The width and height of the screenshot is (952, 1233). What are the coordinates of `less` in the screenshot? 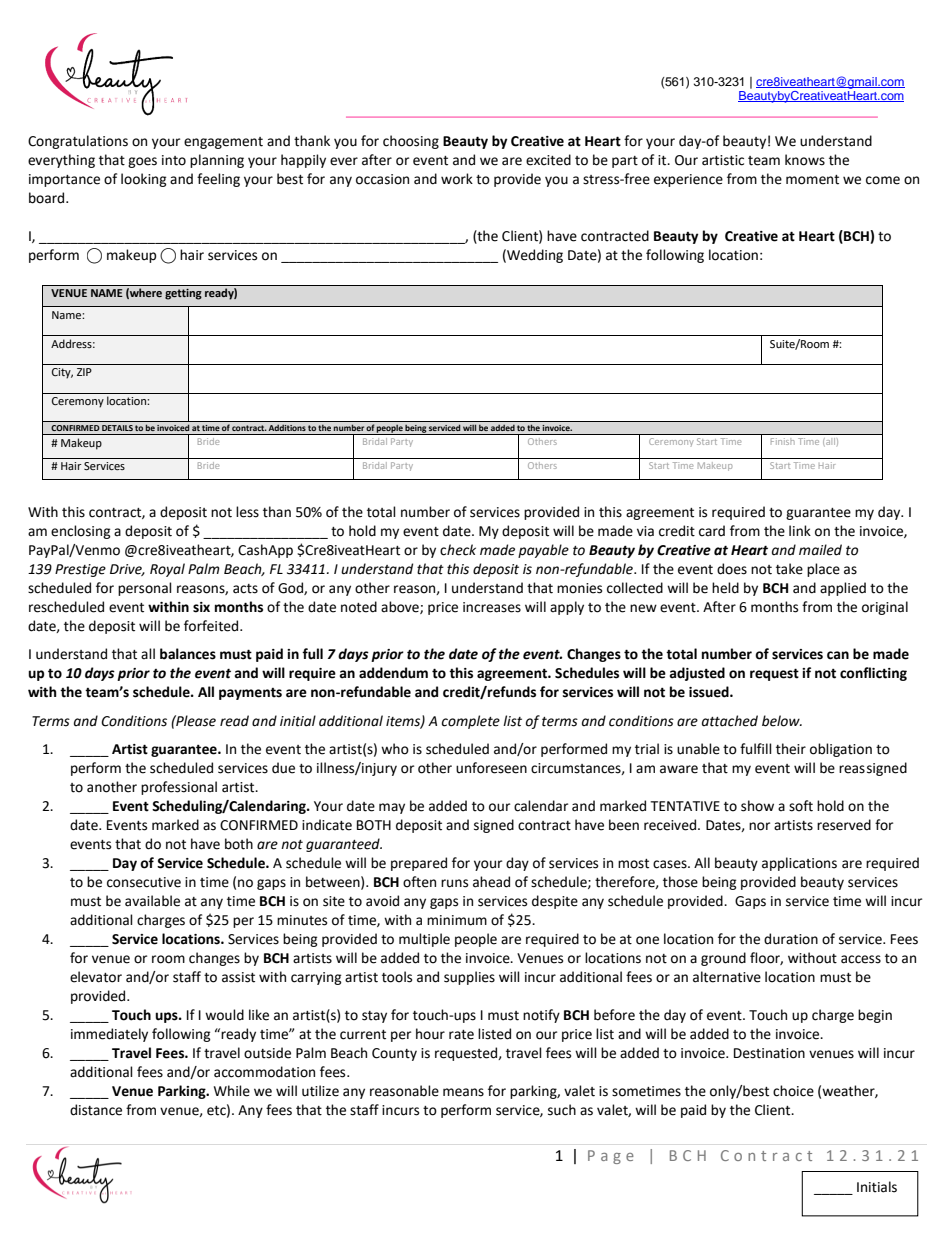 It's located at (247, 512).
